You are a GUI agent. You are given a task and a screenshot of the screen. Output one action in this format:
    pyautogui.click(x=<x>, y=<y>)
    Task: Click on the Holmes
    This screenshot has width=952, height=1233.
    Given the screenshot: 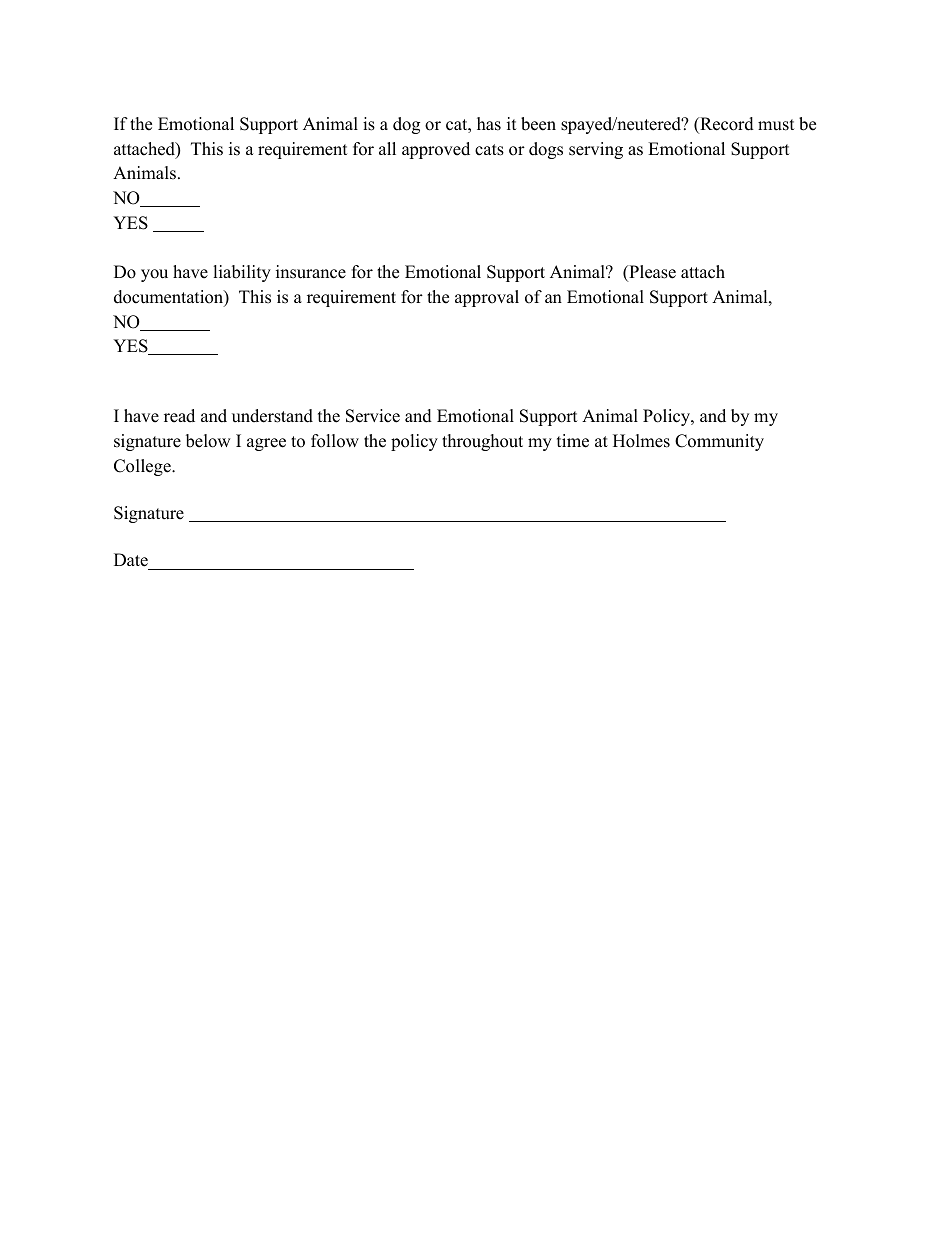 What is the action you would take?
    pyautogui.click(x=641, y=441)
